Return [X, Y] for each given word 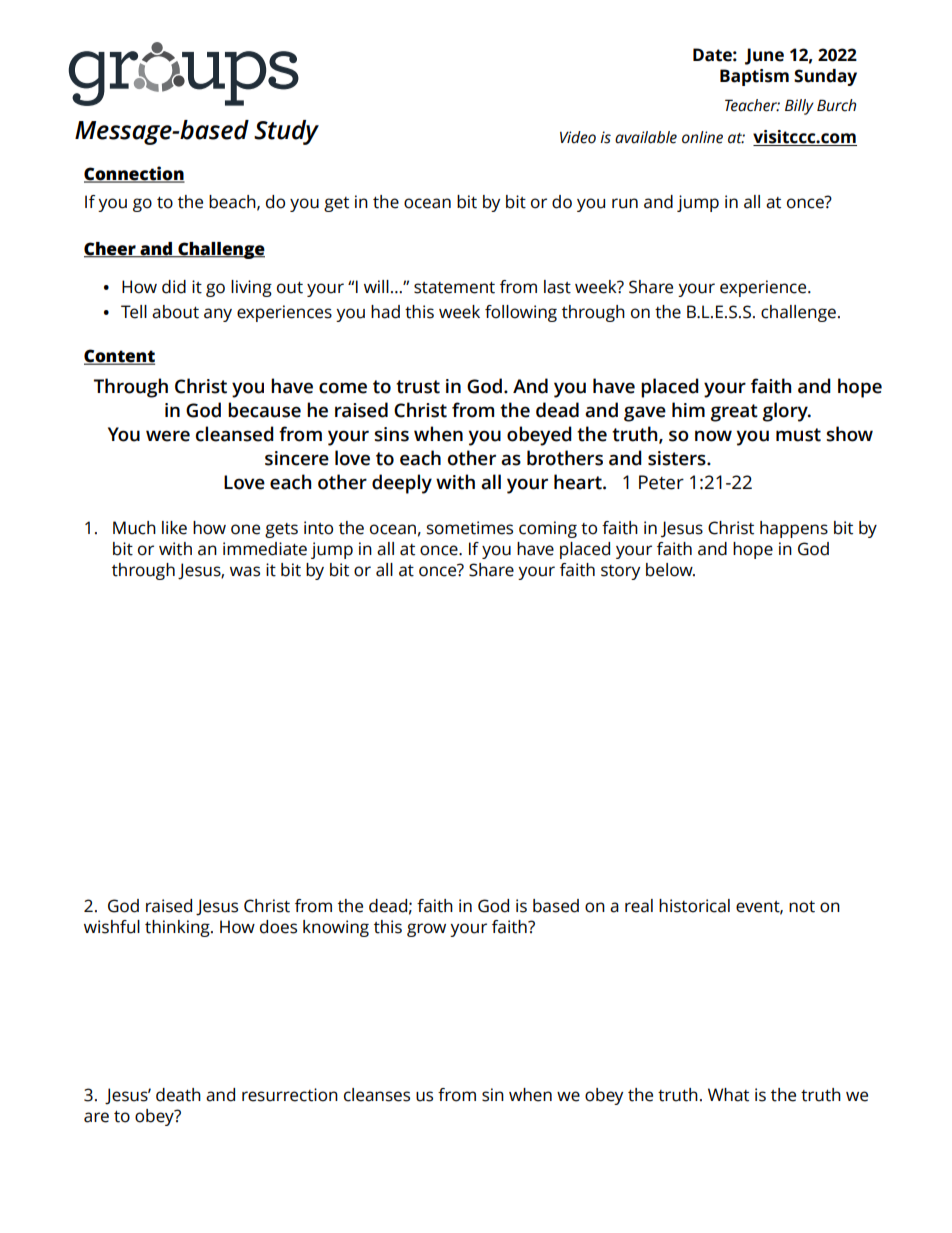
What [728, 1095]
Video [578, 137]
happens [794, 529]
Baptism [754, 77]
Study [286, 132]
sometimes [470, 528]
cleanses [377, 1095]
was [245, 571]
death [178, 1095]
